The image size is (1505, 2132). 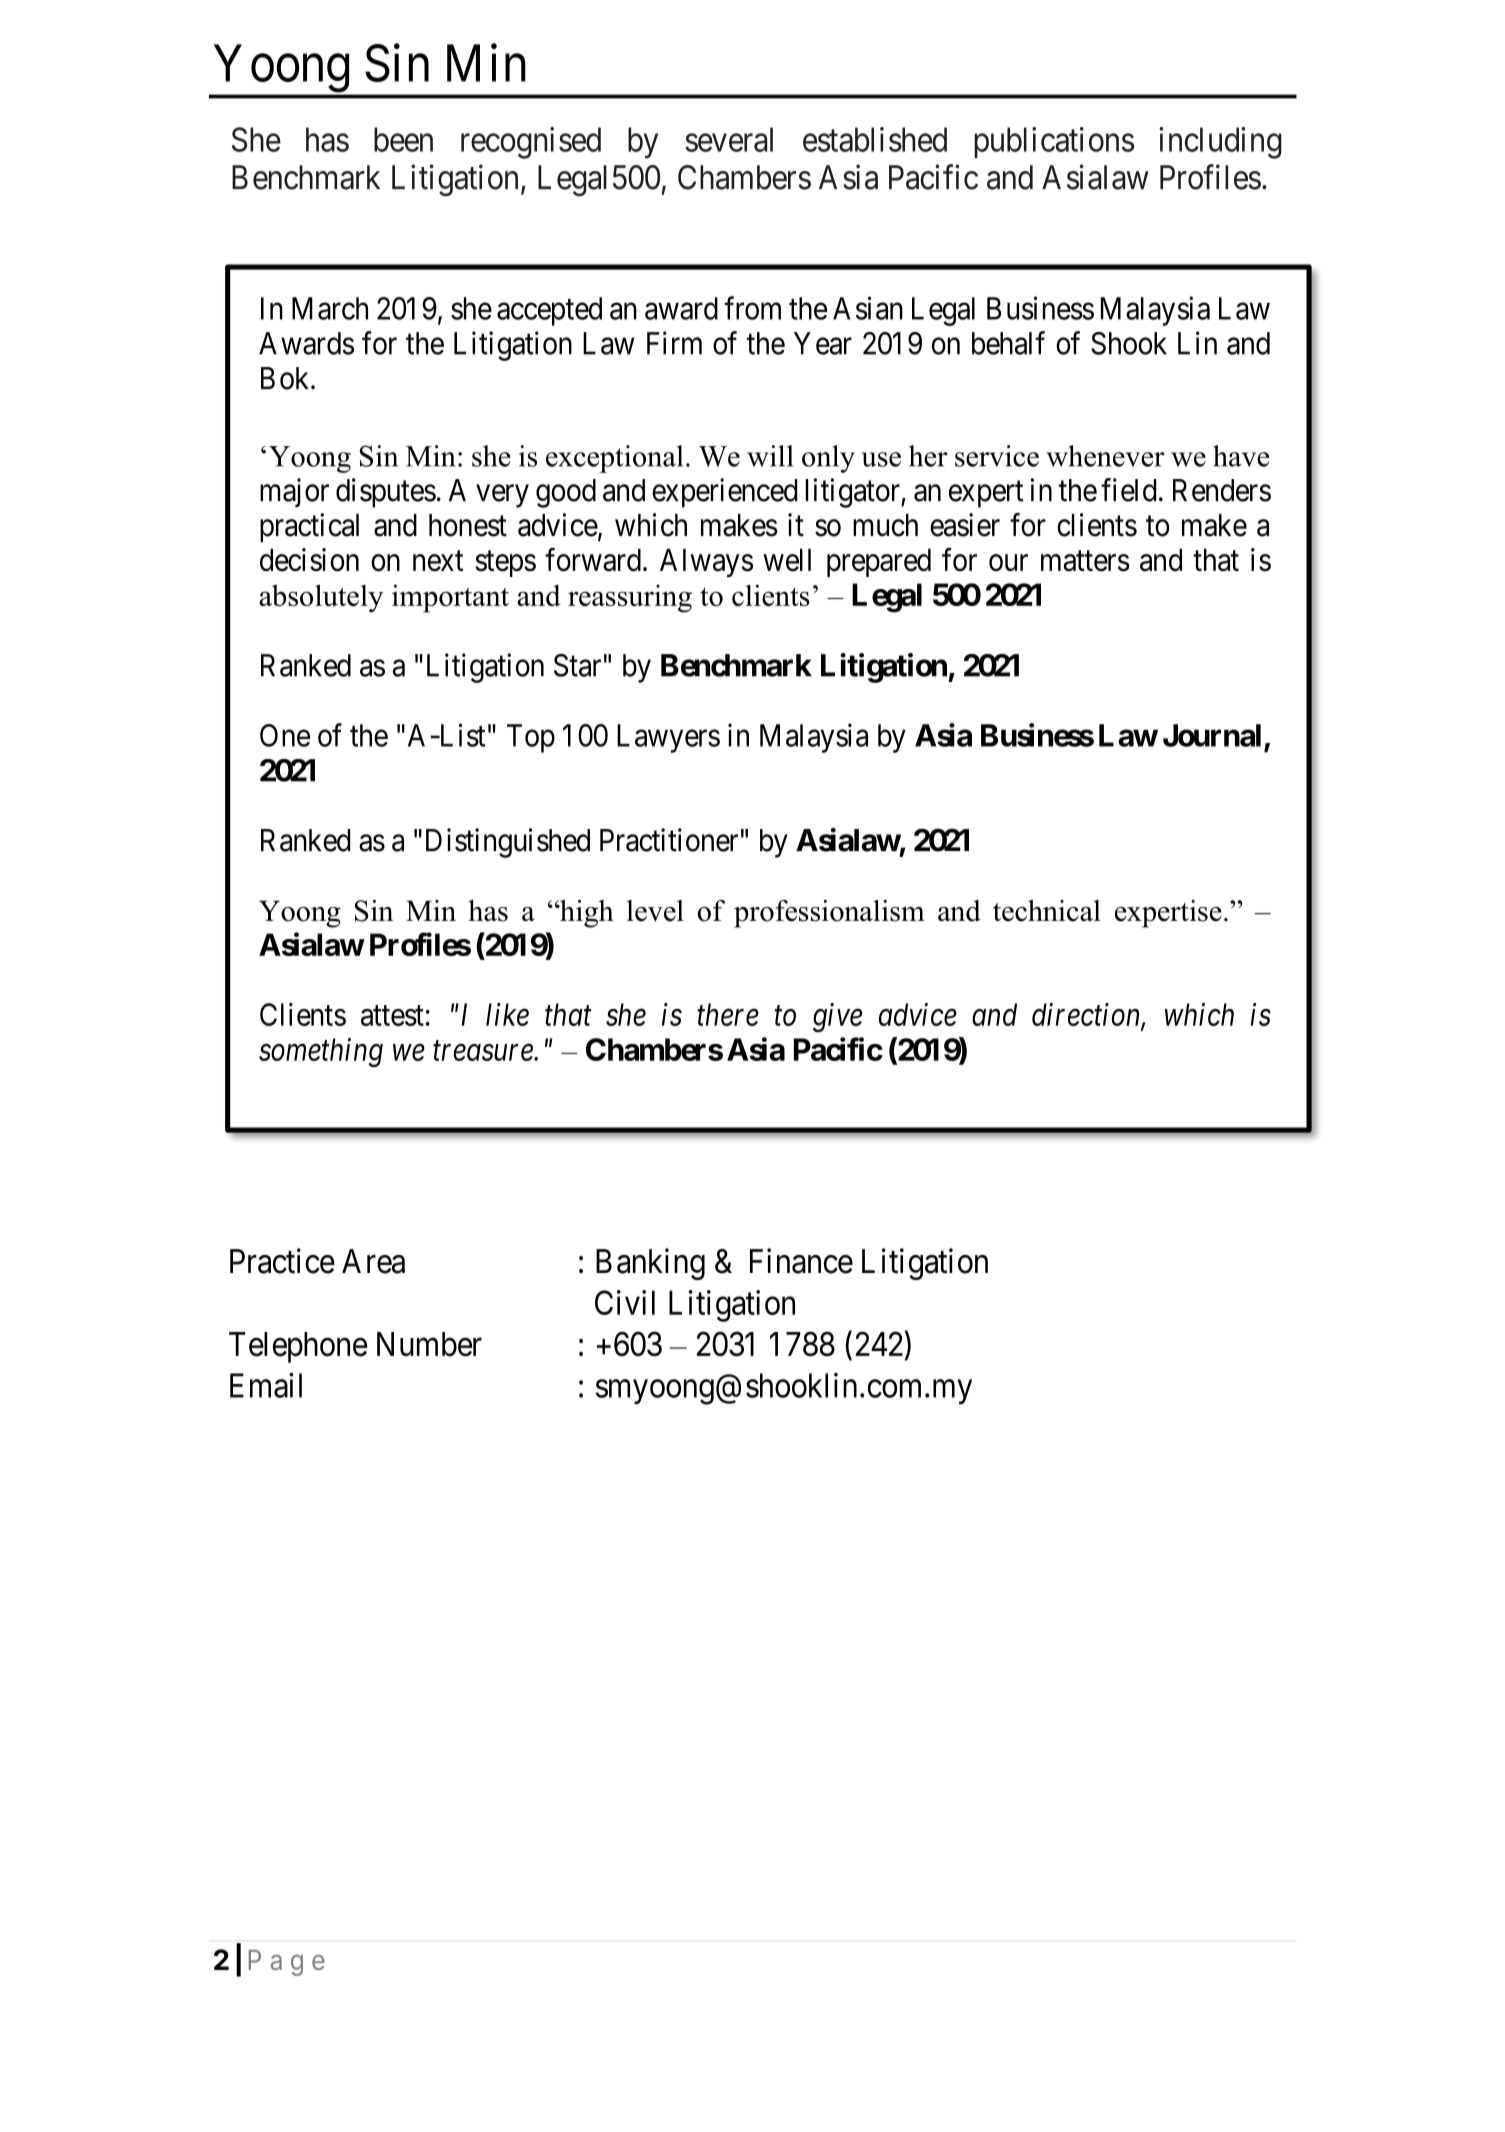 I want to click on Top, so click(x=531, y=738).
